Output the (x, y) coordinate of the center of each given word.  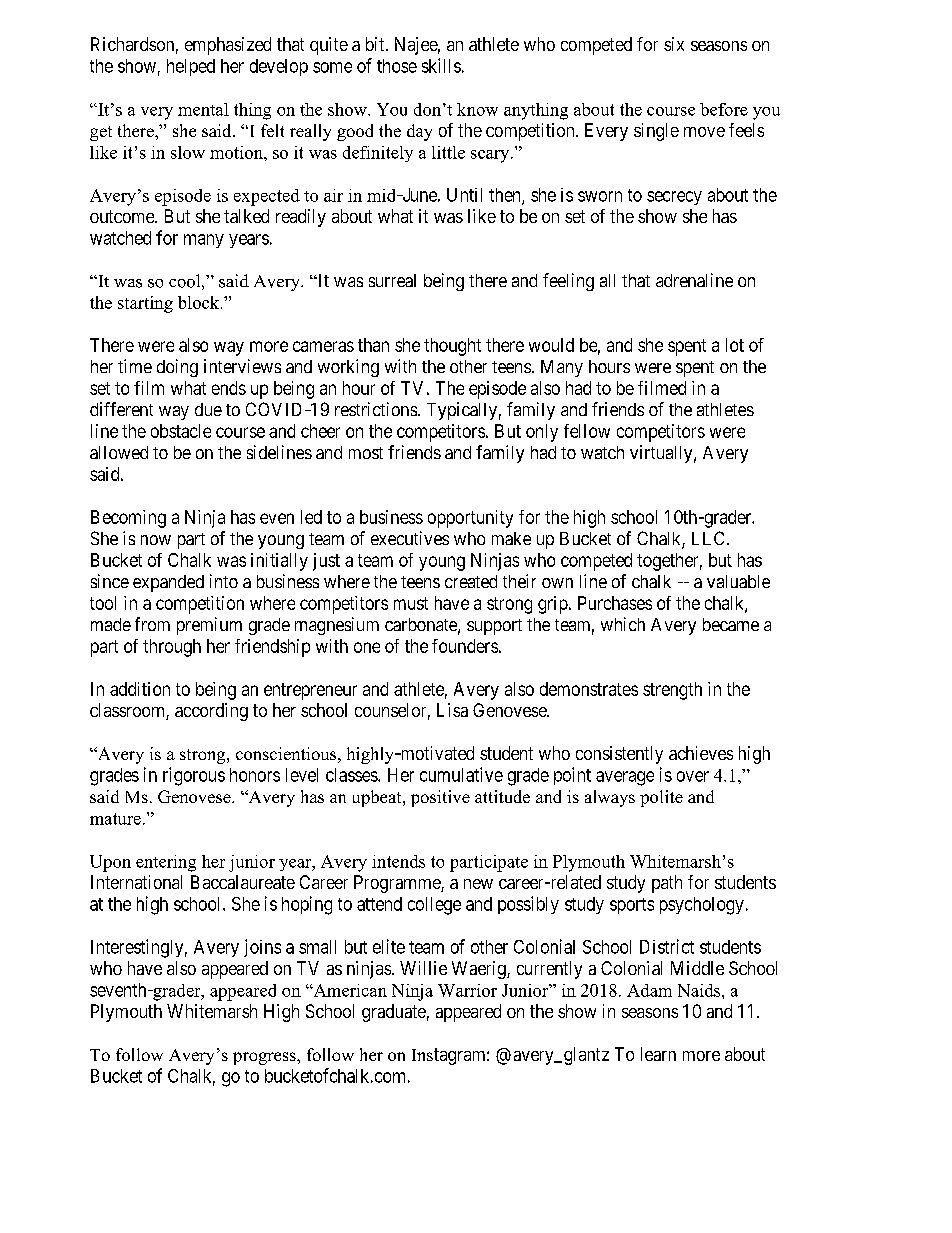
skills (441, 65)
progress (265, 1058)
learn (658, 1054)
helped (191, 67)
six (674, 44)
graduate (394, 1013)
